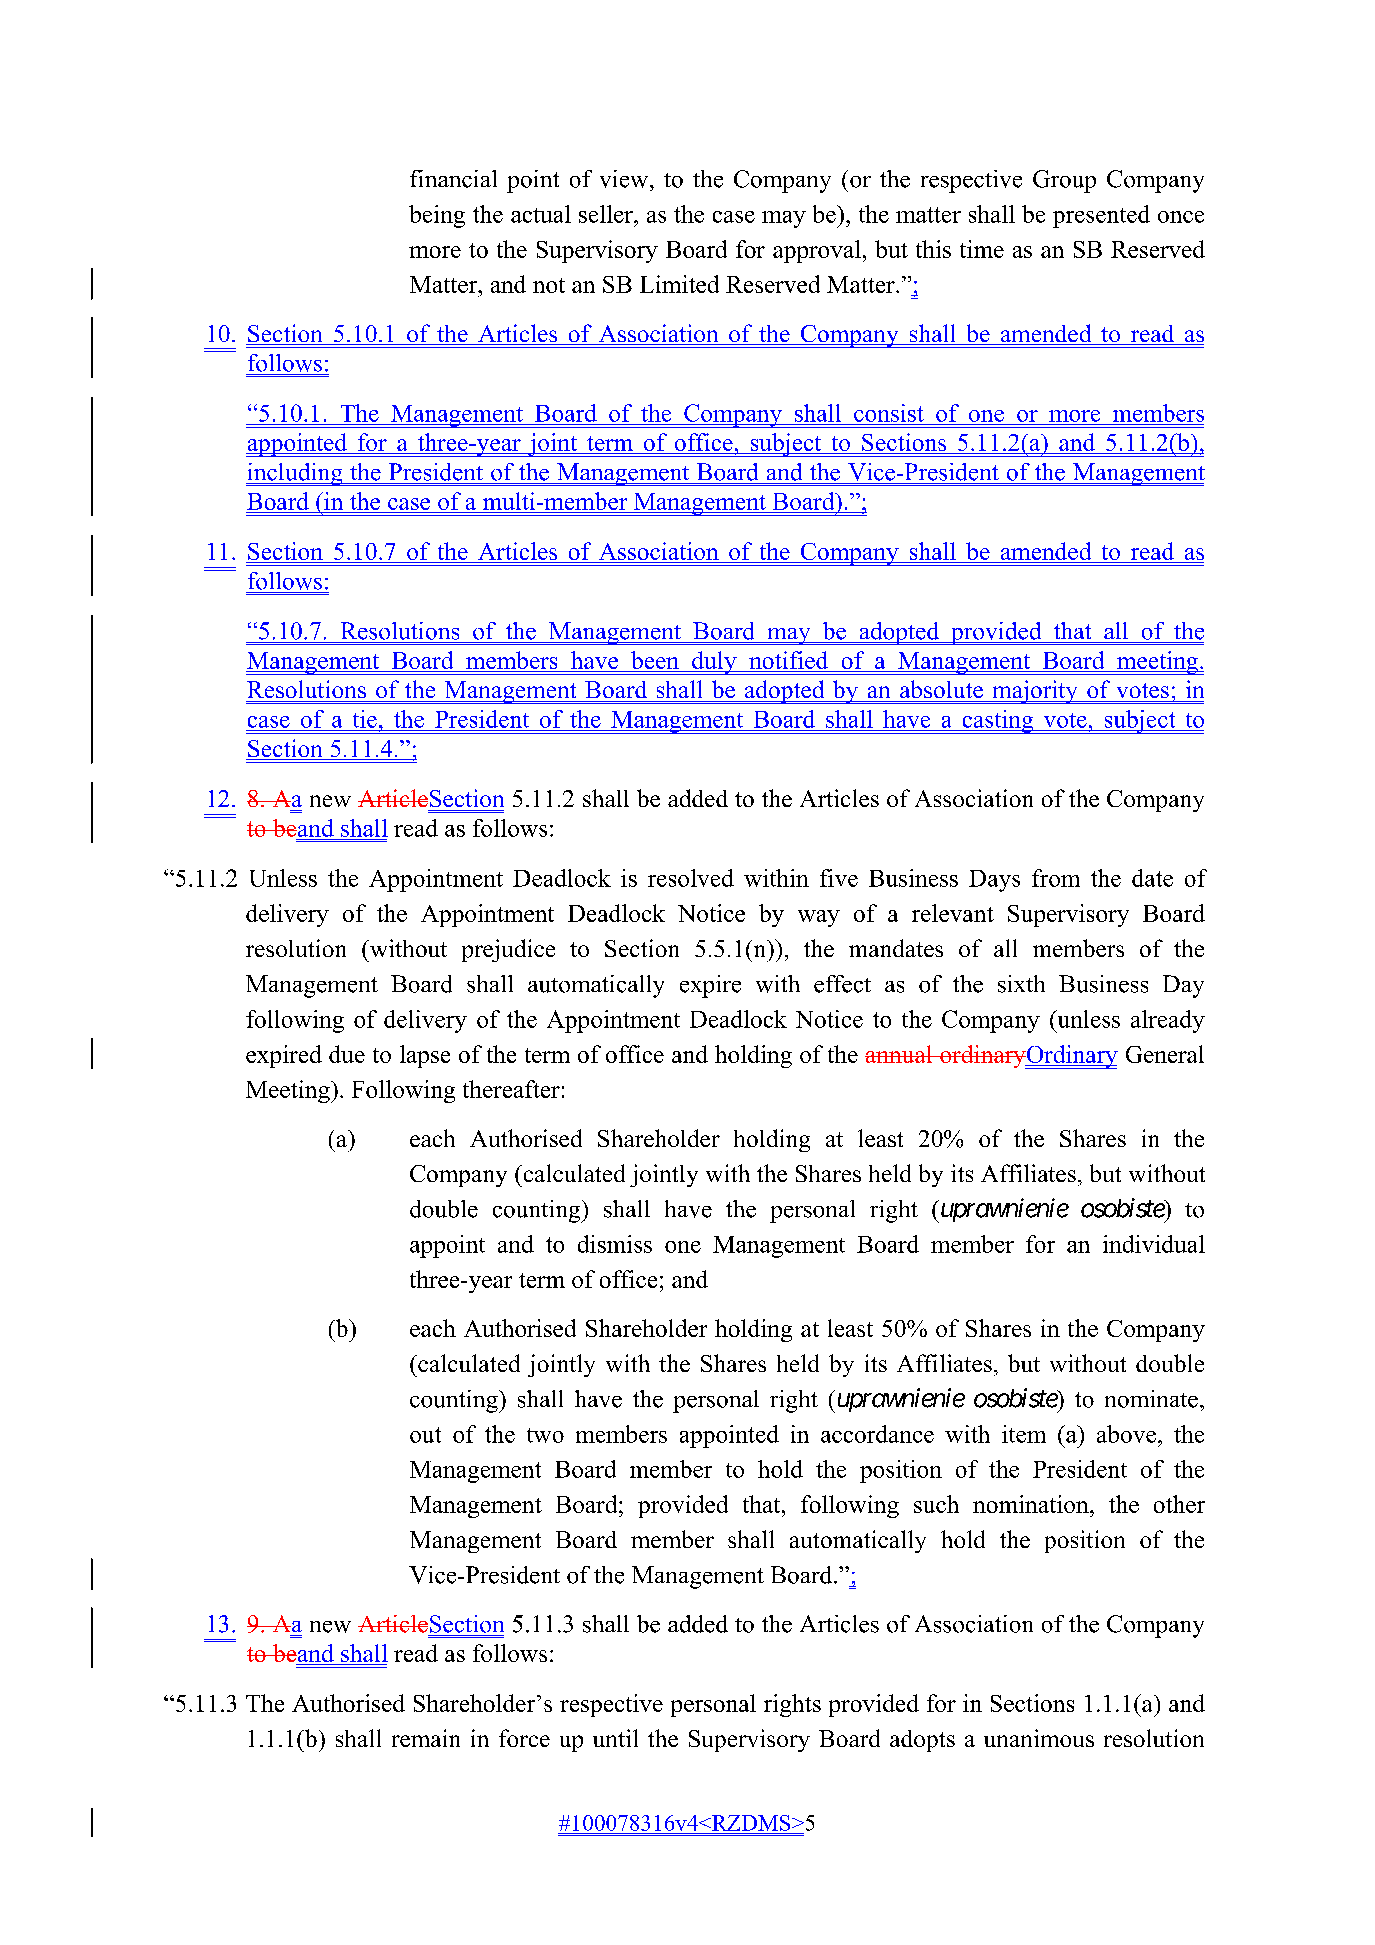  What do you see at coordinates (615, 1738) in the image?
I see `until` at bounding box center [615, 1738].
